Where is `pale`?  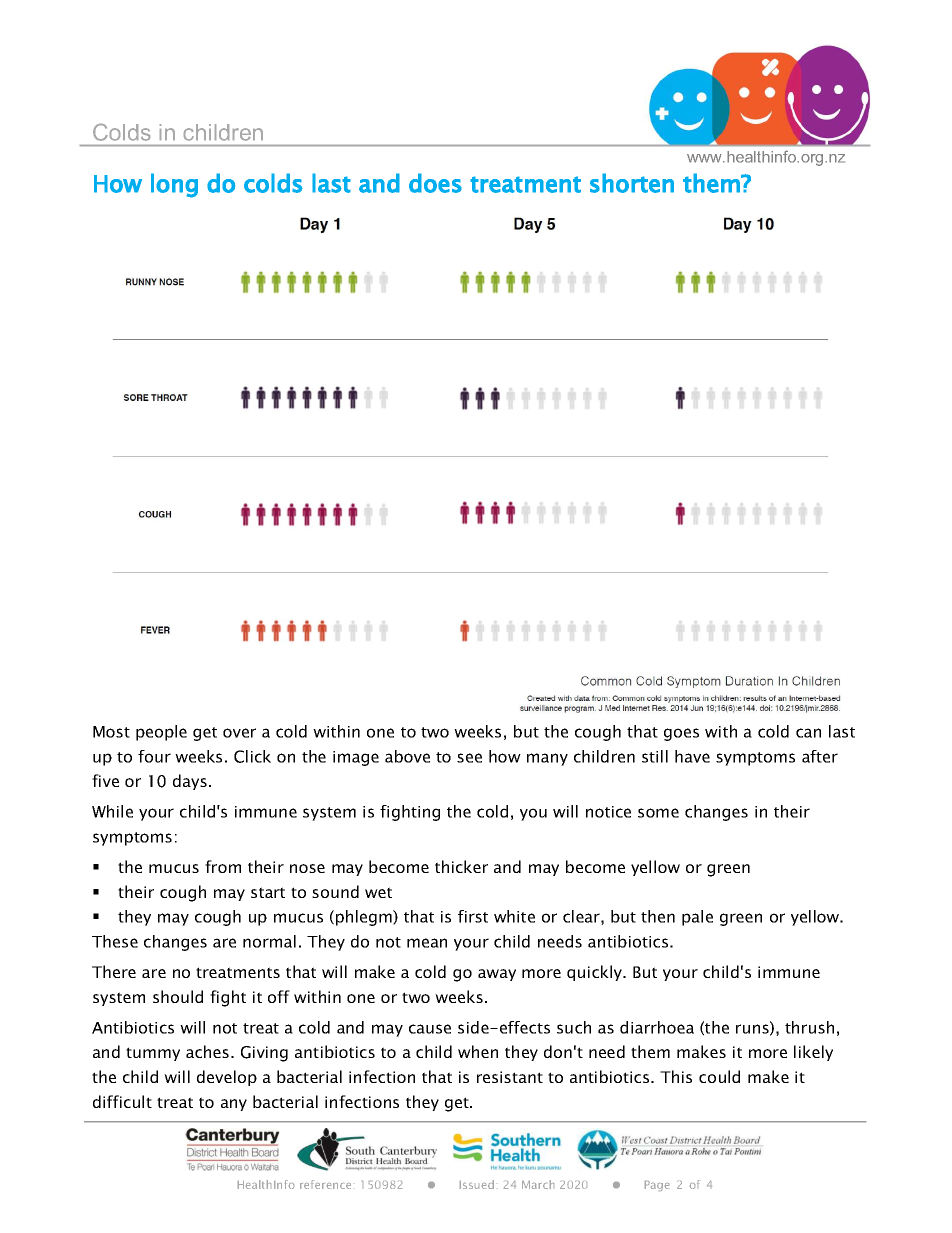
pale is located at coordinates (697, 918).
